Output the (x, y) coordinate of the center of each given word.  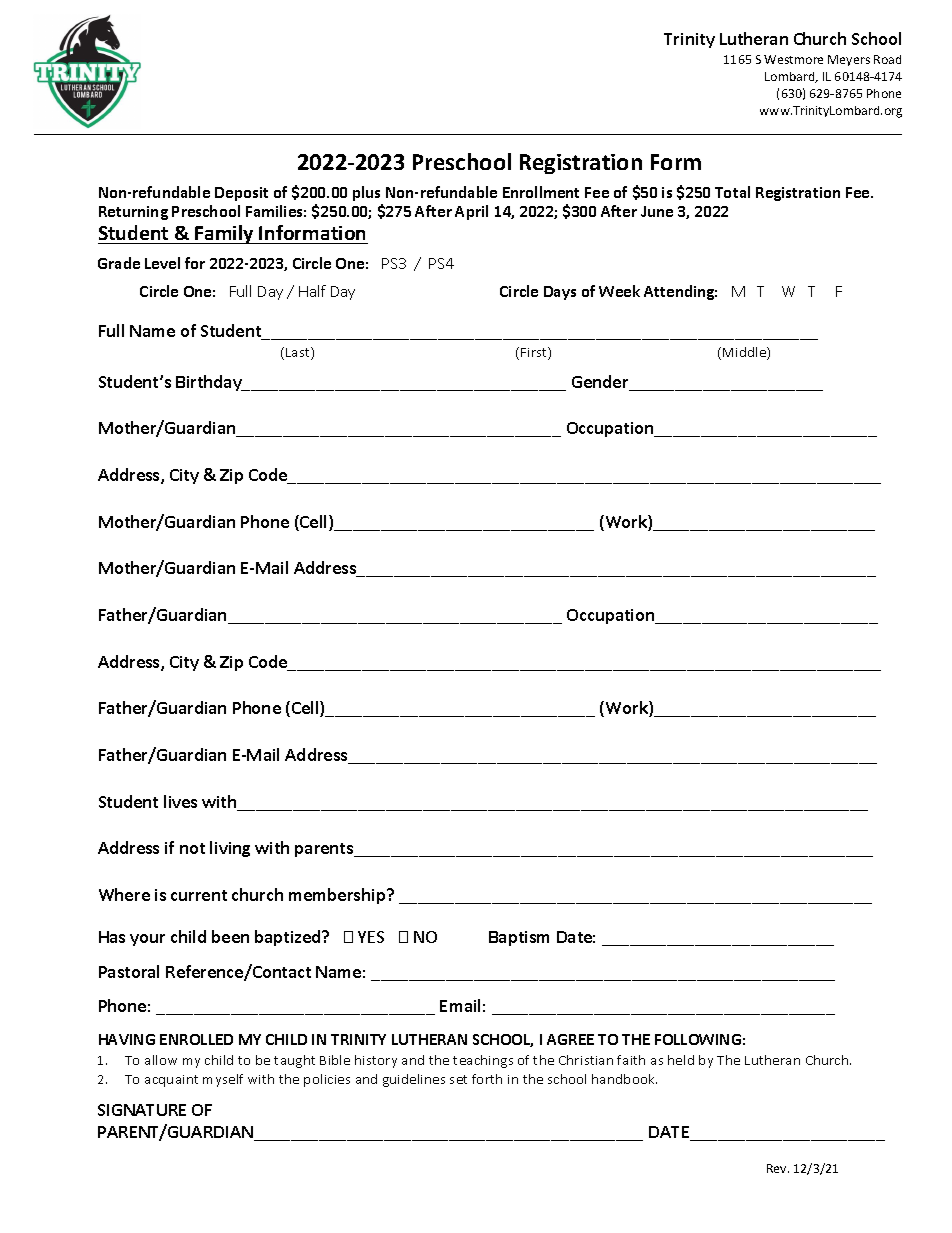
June (657, 211)
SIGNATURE (142, 1110)
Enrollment (541, 192)
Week (619, 291)
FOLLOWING (698, 1039)
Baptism (519, 938)
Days (560, 293)
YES (371, 937)
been (230, 936)
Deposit (241, 194)
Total (732, 192)
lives (180, 801)
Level (162, 263)
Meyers (849, 60)
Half (312, 291)
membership (338, 896)
